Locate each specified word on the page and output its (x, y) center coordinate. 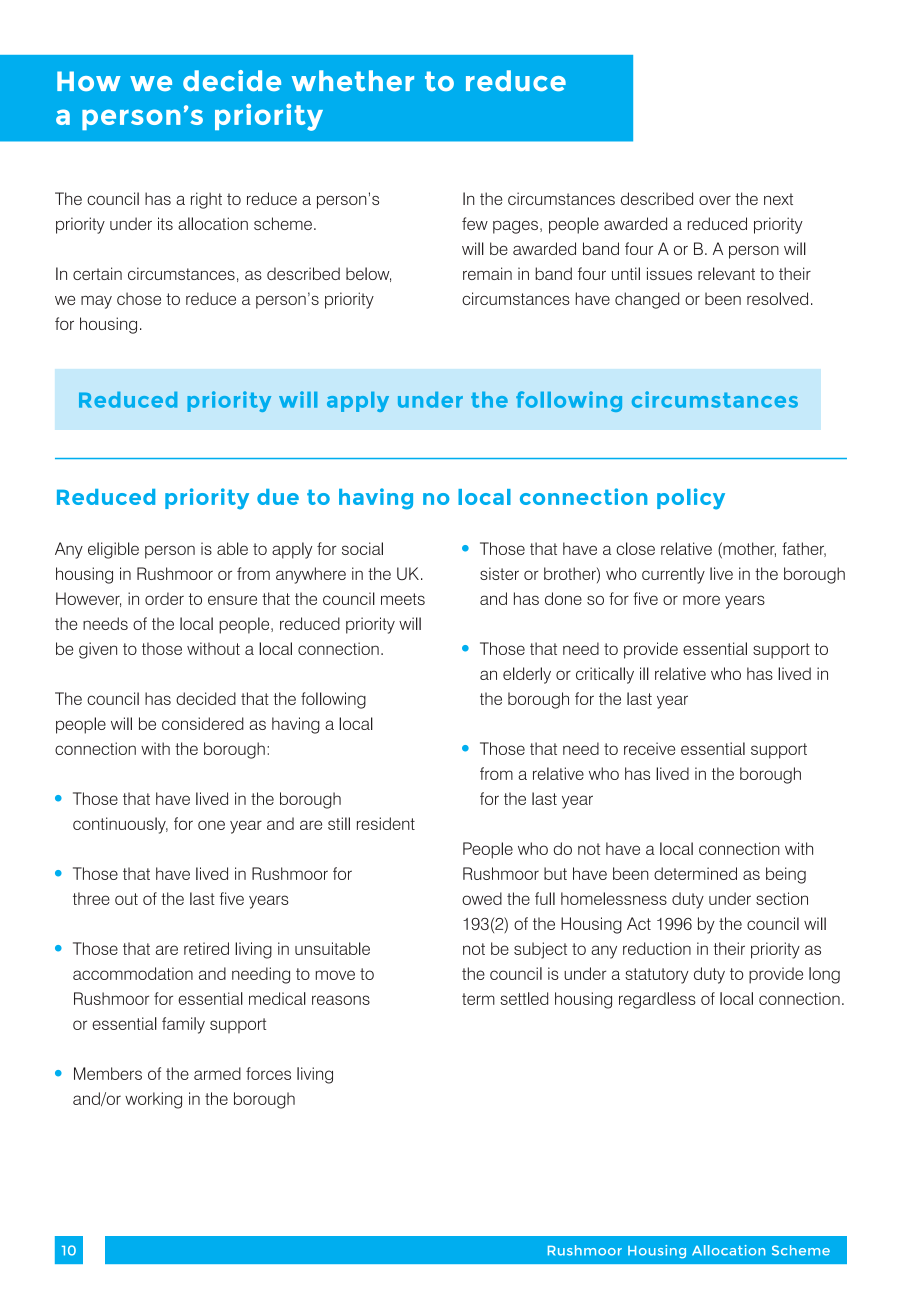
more (701, 600)
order (164, 598)
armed (217, 1073)
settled (524, 998)
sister (499, 573)
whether (353, 80)
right (206, 200)
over (715, 200)
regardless (657, 1000)
